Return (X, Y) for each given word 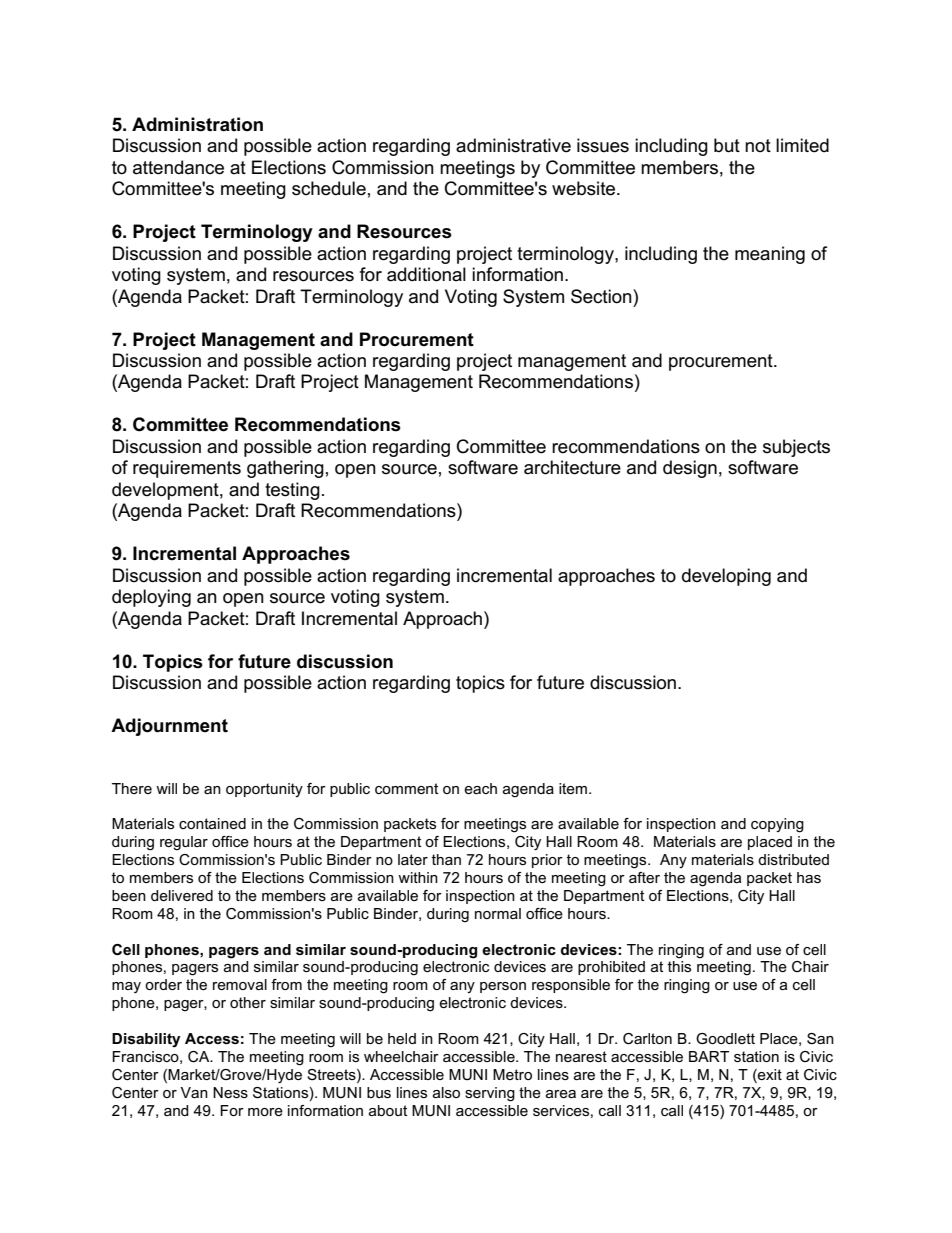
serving (490, 1094)
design (690, 469)
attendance (178, 167)
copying (777, 825)
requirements (187, 469)
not (758, 146)
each (480, 788)
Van (194, 1092)
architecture (572, 467)
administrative (513, 145)
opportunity (264, 790)
